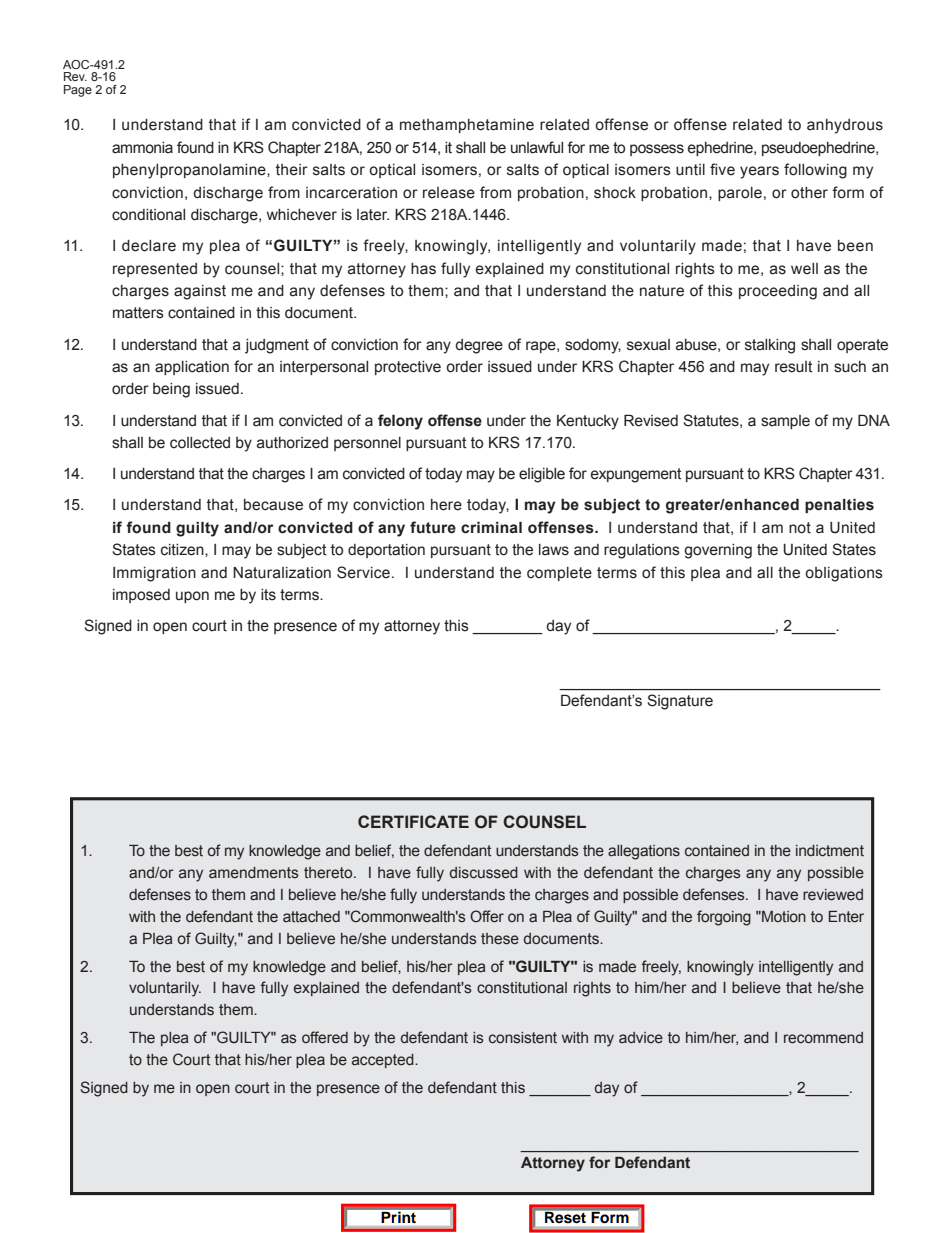 The height and width of the document is (1233, 952). What do you see at coordinates (384, 1061) in the document?
I see `accepted` at bounding box center [384, 1061].
